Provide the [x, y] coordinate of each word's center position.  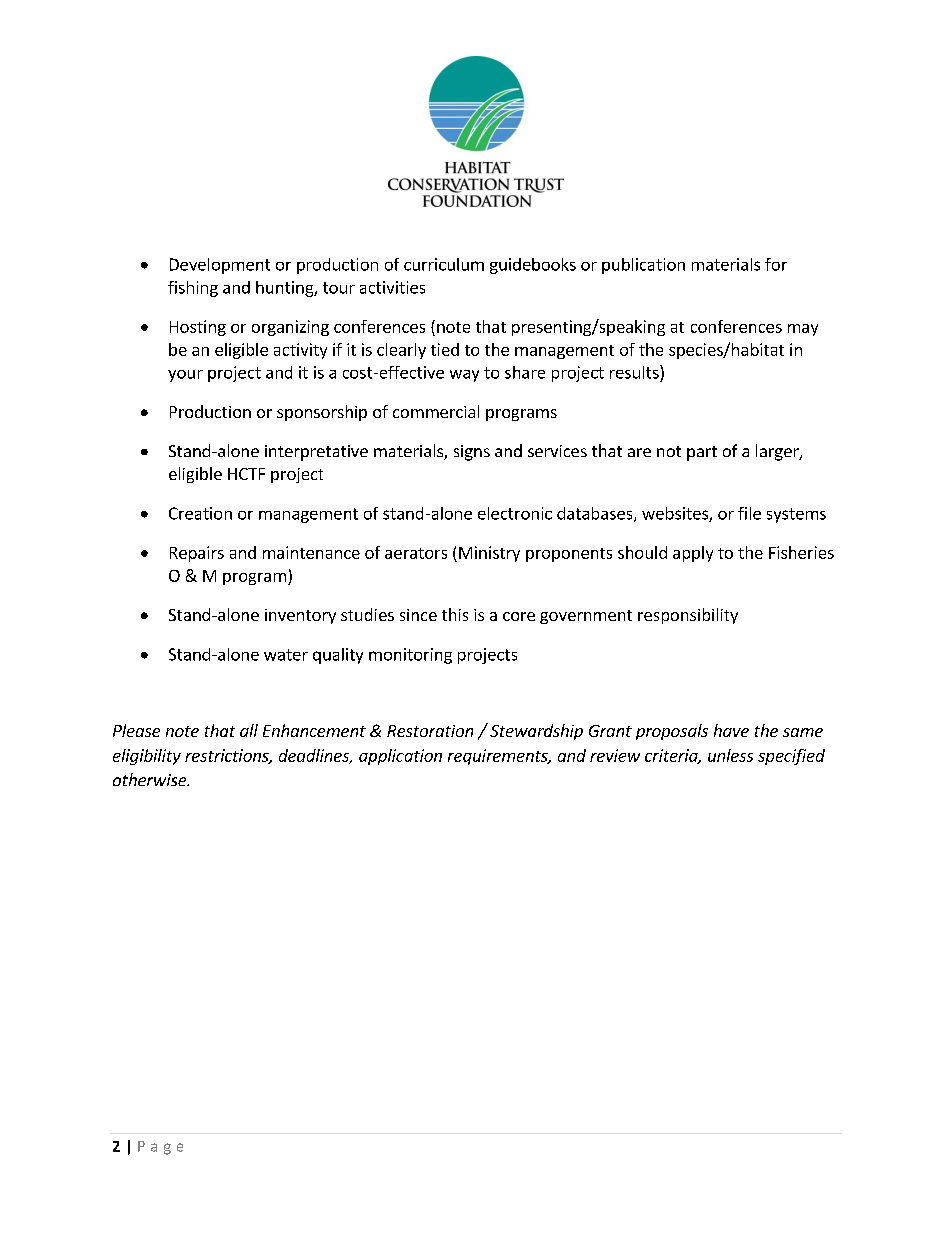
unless [730, 755]
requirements [499, 757]
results [635, 372]
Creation [200, 513]
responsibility [688, 616]
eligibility [147, 757]
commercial [436, 411]
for [776, 264]
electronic [515, 513]
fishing [193, 289]
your [185, 376]
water [286, 655]
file [749, 513]
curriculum [444, 264]
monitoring [410, 656]
